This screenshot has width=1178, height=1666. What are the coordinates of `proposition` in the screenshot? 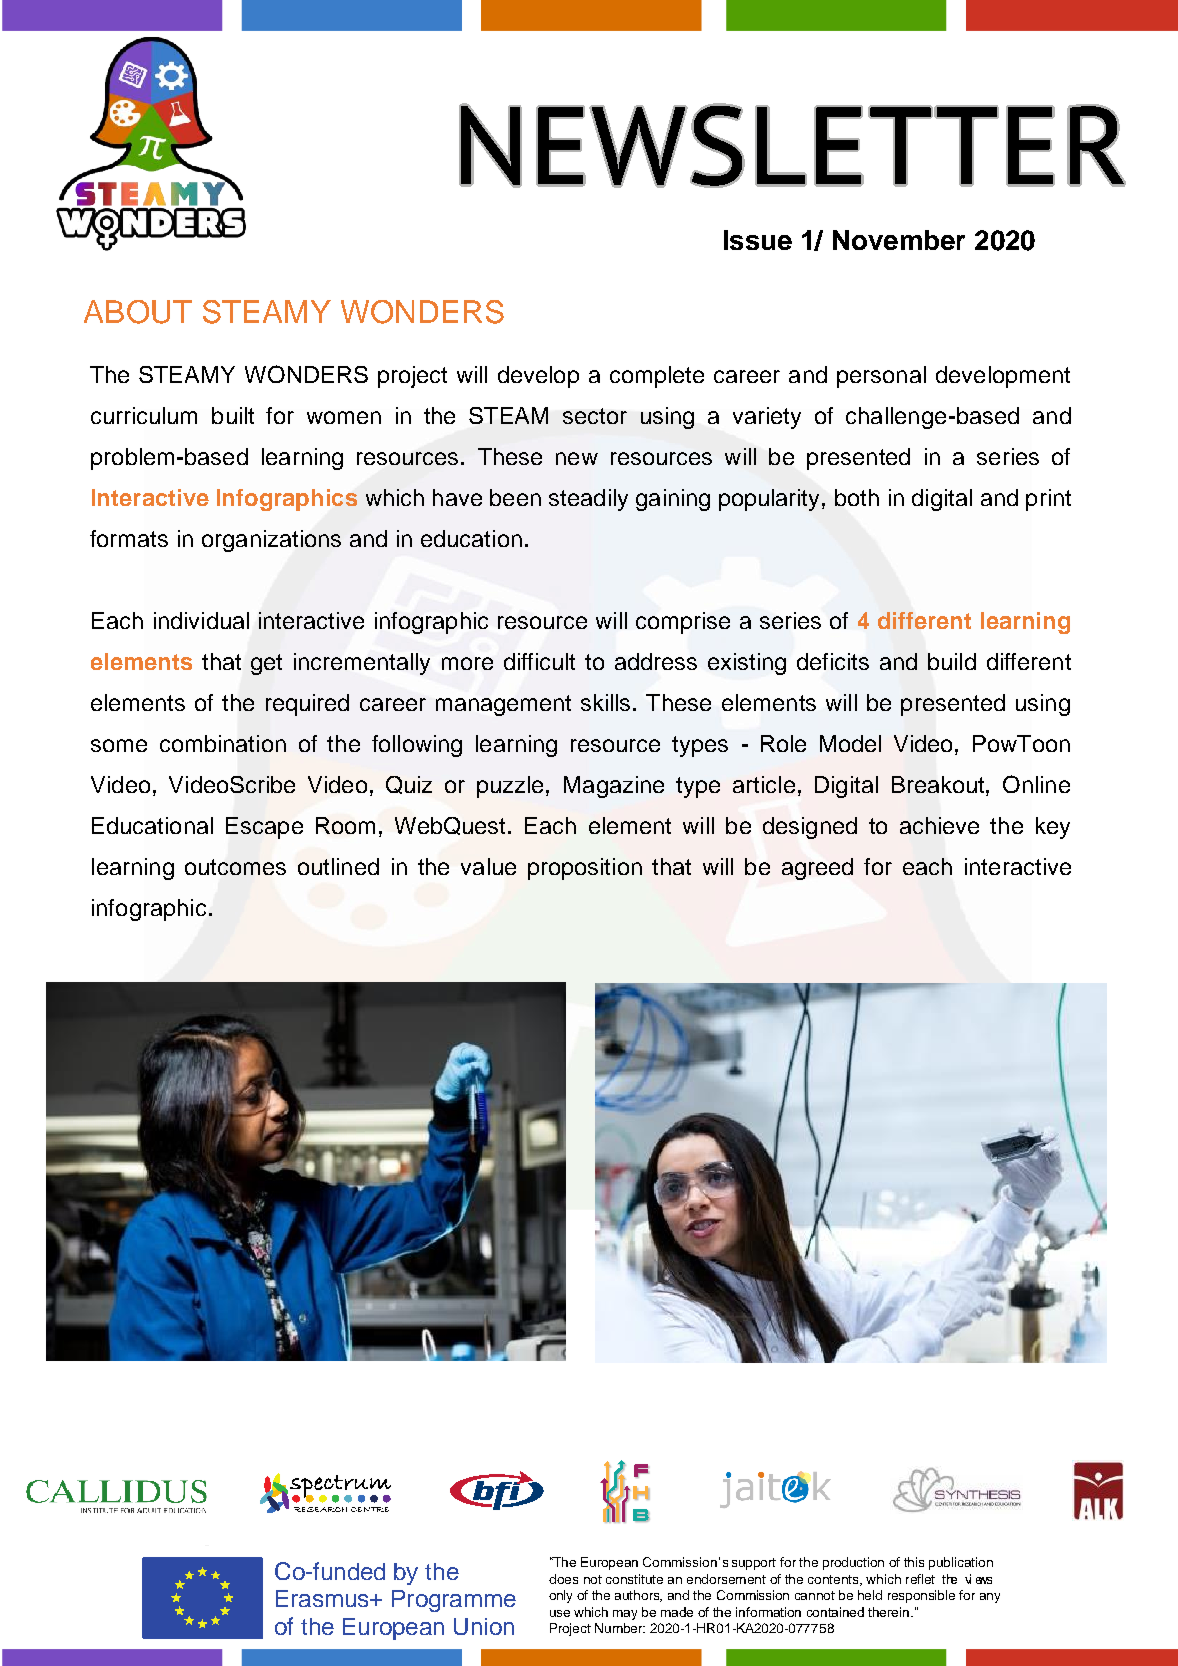 It's located at (585, 869).
